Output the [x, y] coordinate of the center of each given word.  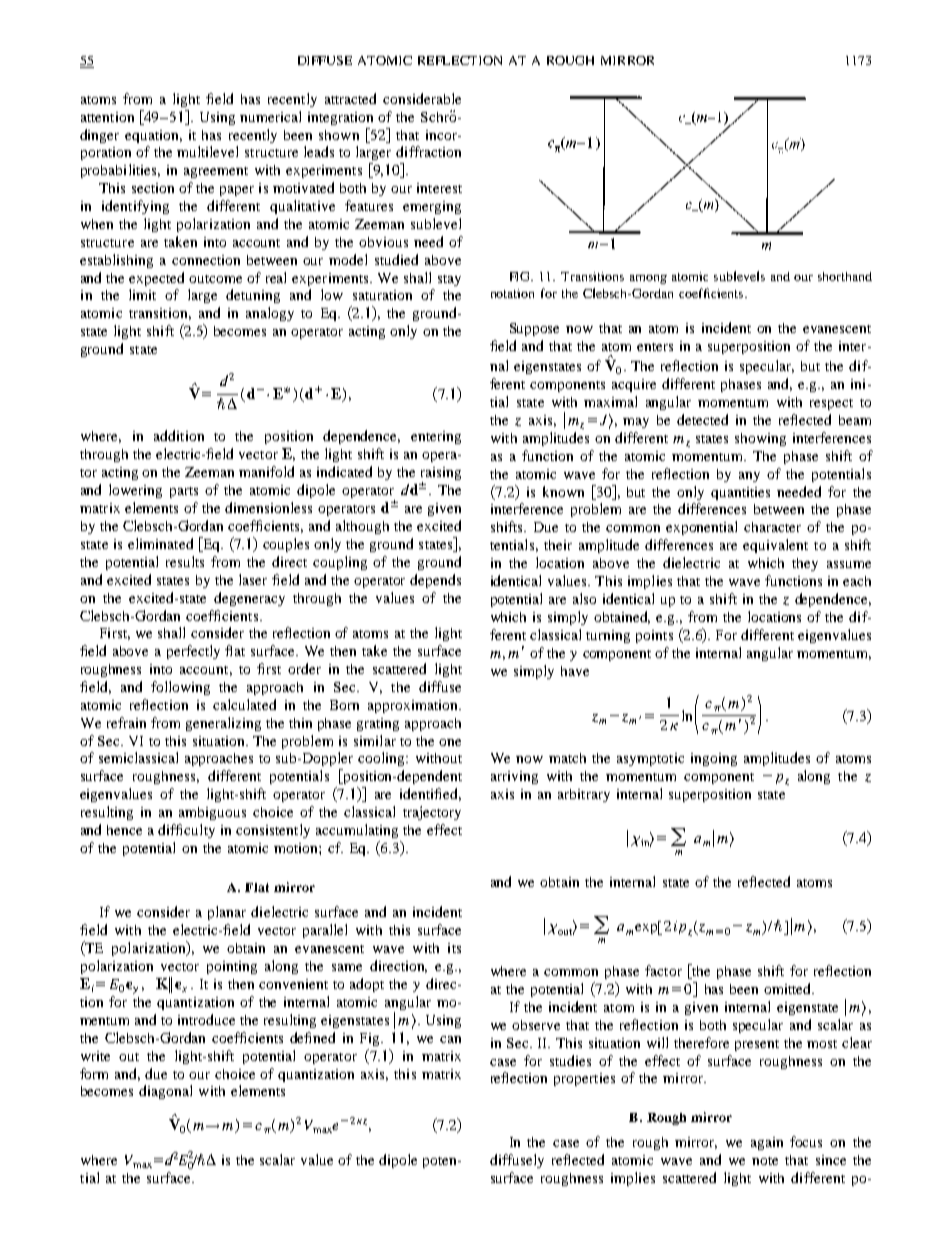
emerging [432, 207]
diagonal [165, 1092]
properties [584, 1079]
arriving [514, 777]
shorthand [845, 276]
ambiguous [212, 813]
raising [441, 475]
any [749, 477]
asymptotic [650, 759]
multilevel [207, 151]
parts [184, 492]
